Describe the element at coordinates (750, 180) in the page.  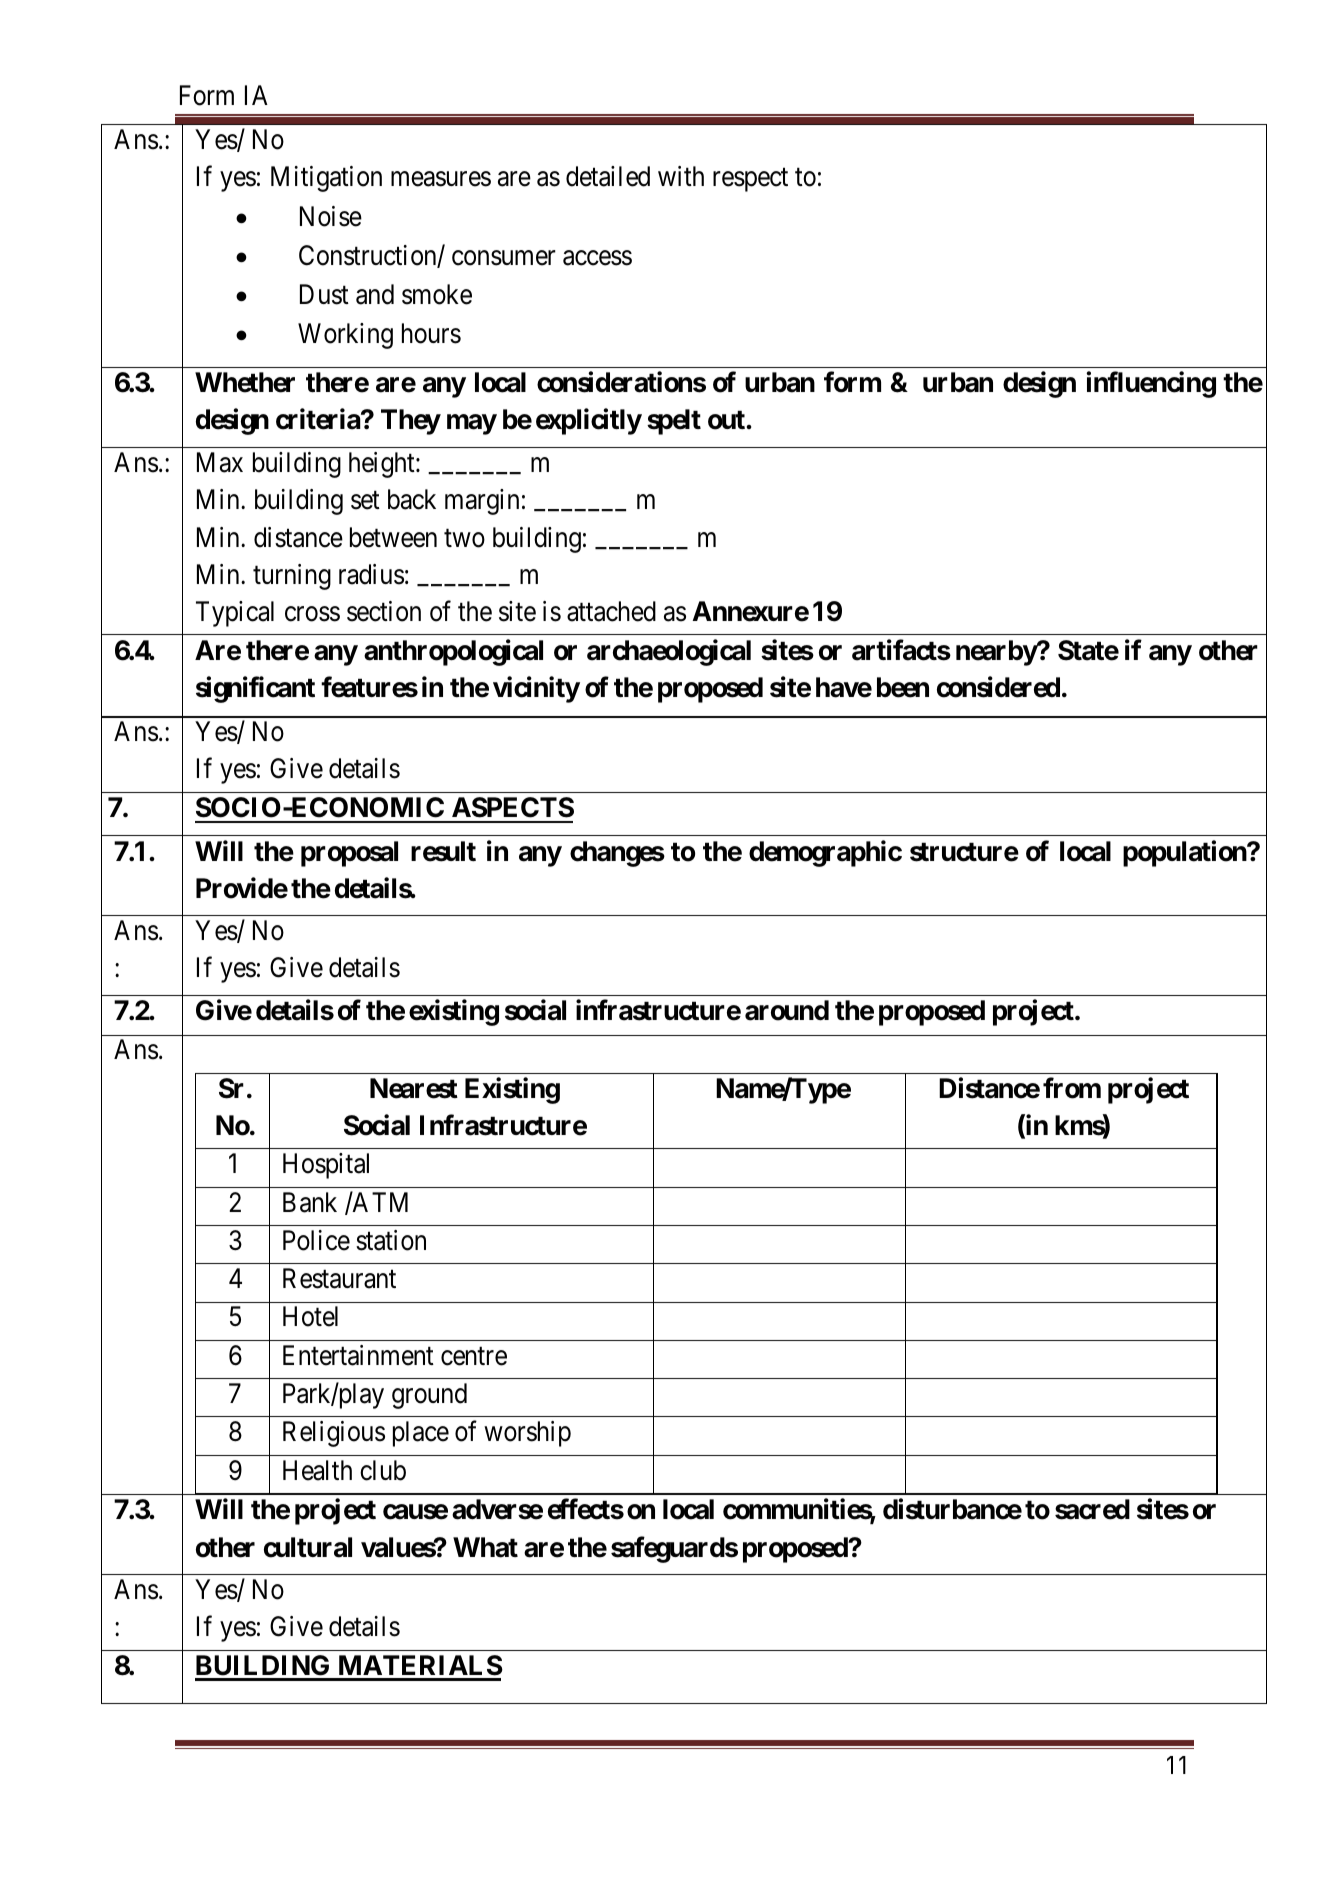
I see `respect` at that location.
